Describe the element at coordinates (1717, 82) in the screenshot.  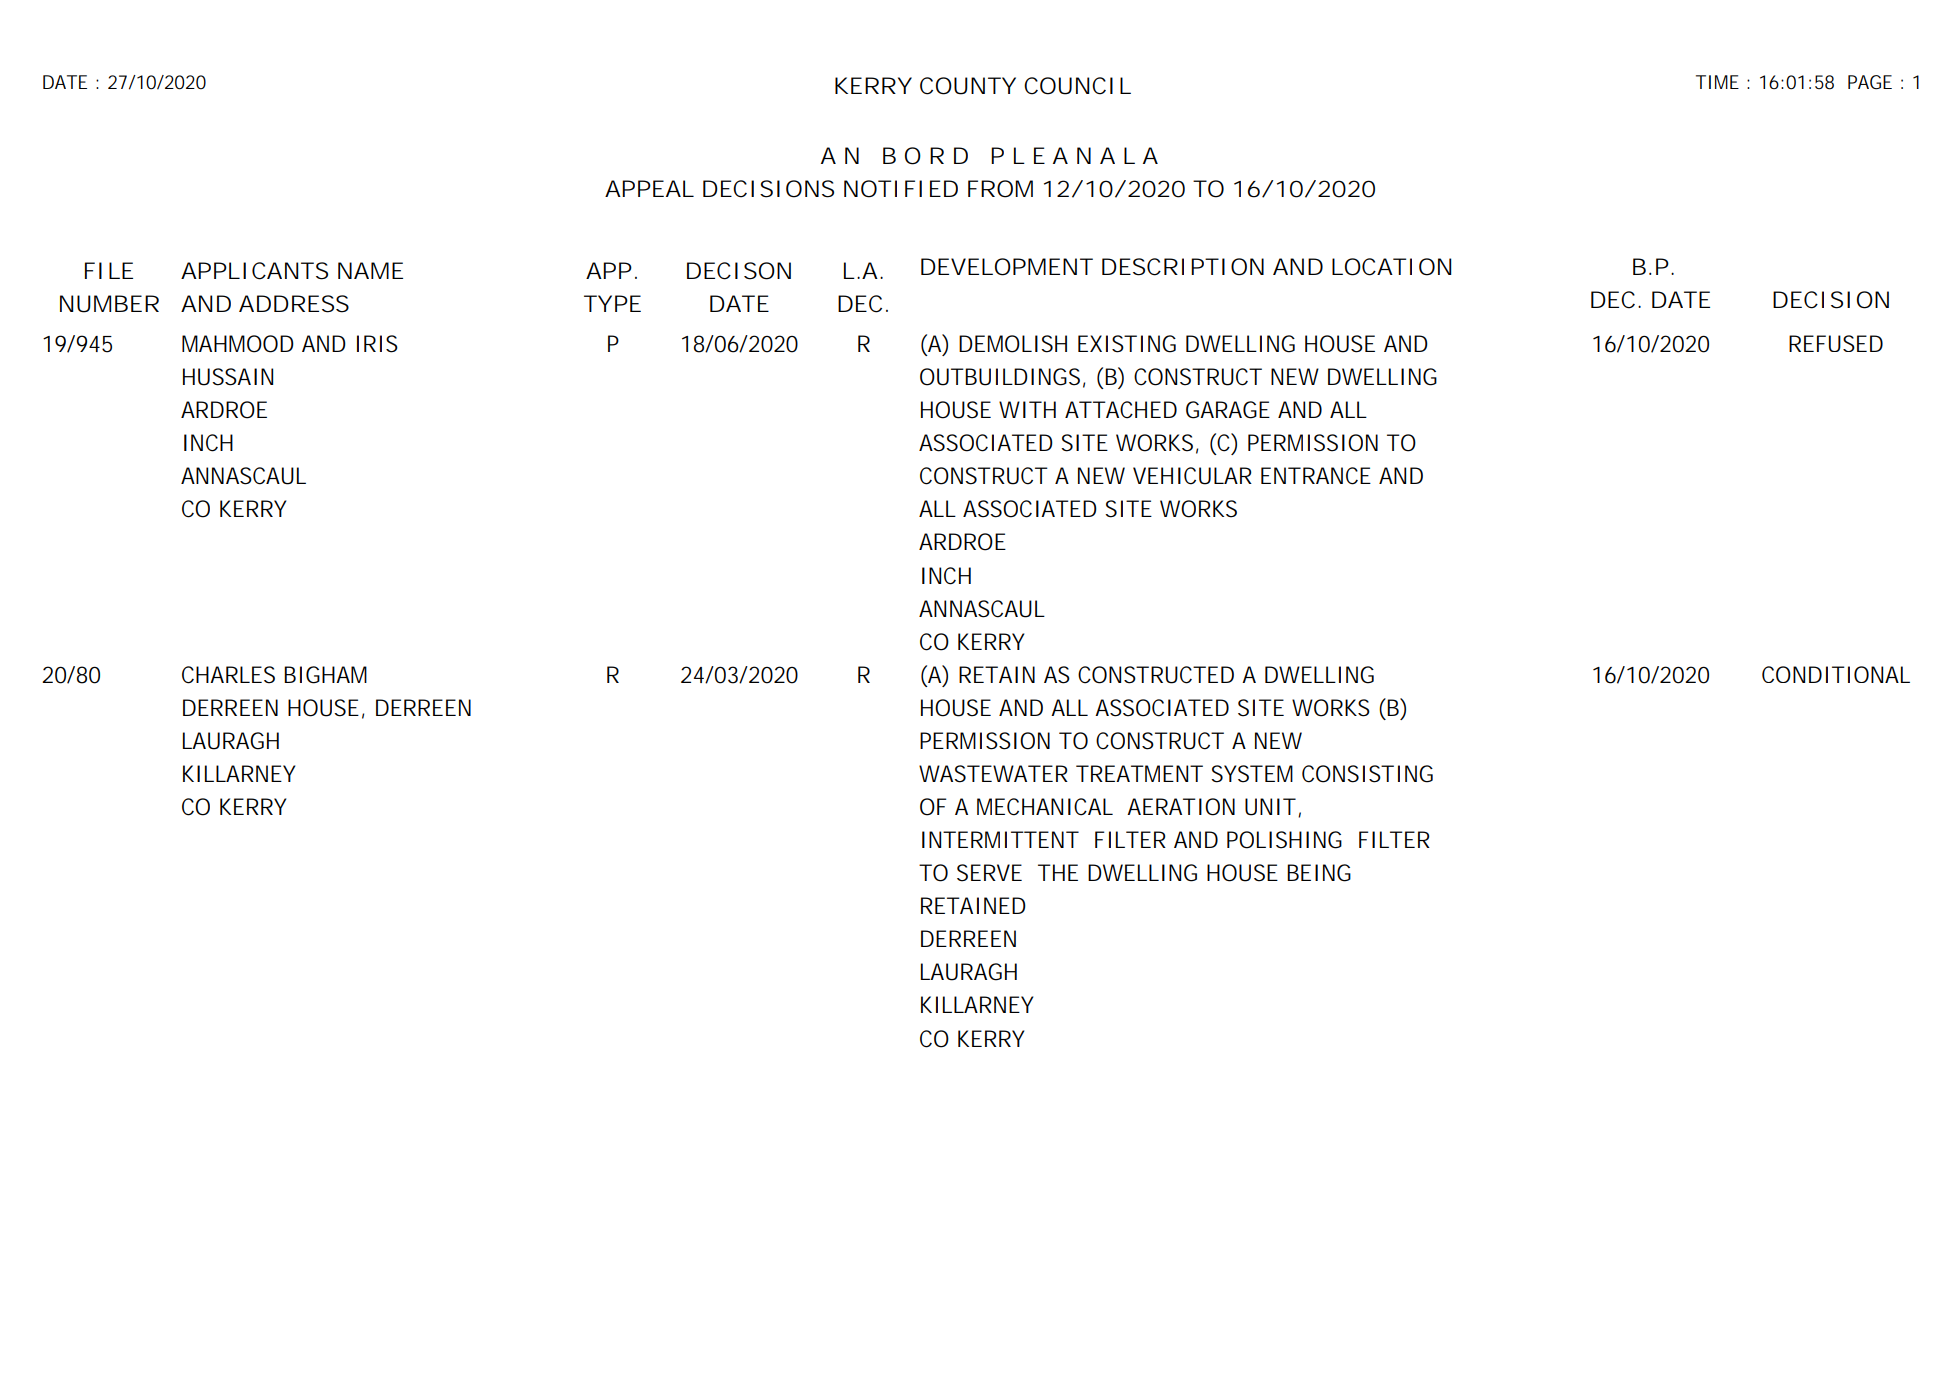
I see `TIME` at that location.
